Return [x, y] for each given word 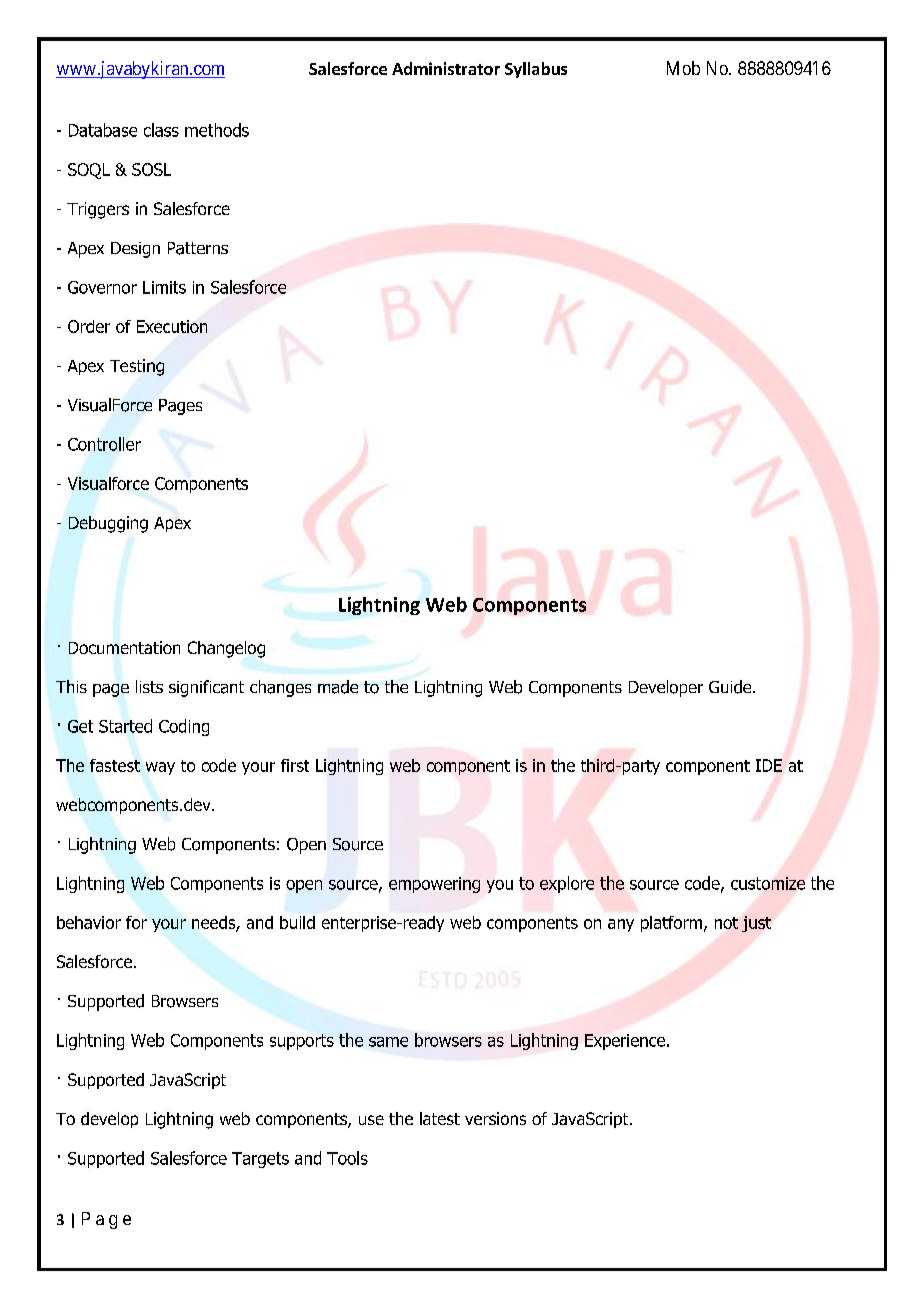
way [160, 768]
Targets [260, 1160]
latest [440, 1118]
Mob [683, 68]
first [295, 765]
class [161, 130]
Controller [104, 444]
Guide [731, 687]
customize [768, 883]
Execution [172, 326]
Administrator [446, 68]
